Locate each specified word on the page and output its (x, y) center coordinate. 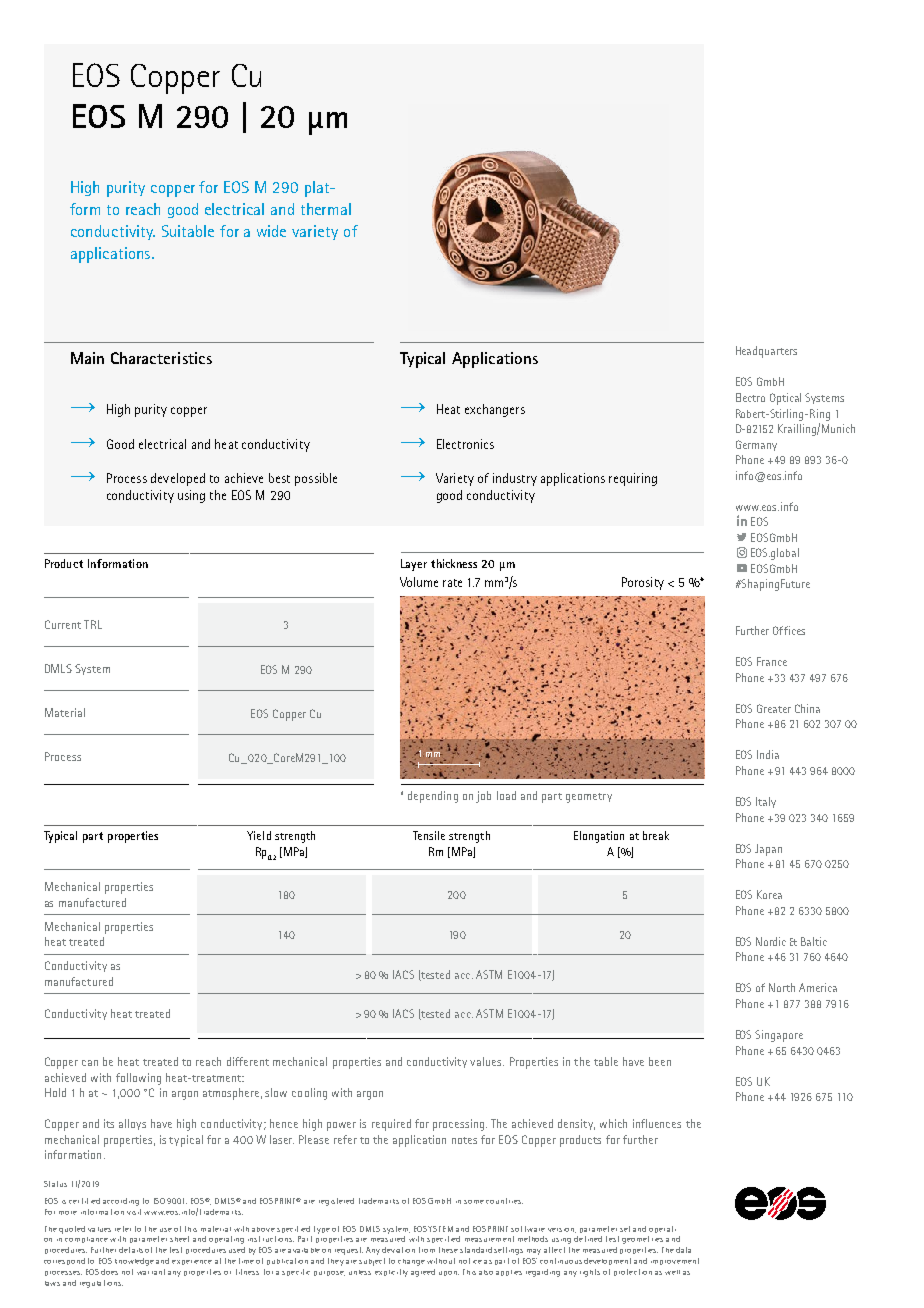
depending (433, 797)
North (782, 987)
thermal (326, 209)
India (768, 754)
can (90, 1063)
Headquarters (766, 352)
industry (515, 479)
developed (178, 479)
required (391, 1125)
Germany (756, 445)
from (427, 1250)
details (131, 1250)
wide (271, 231)
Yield (259, 835)
